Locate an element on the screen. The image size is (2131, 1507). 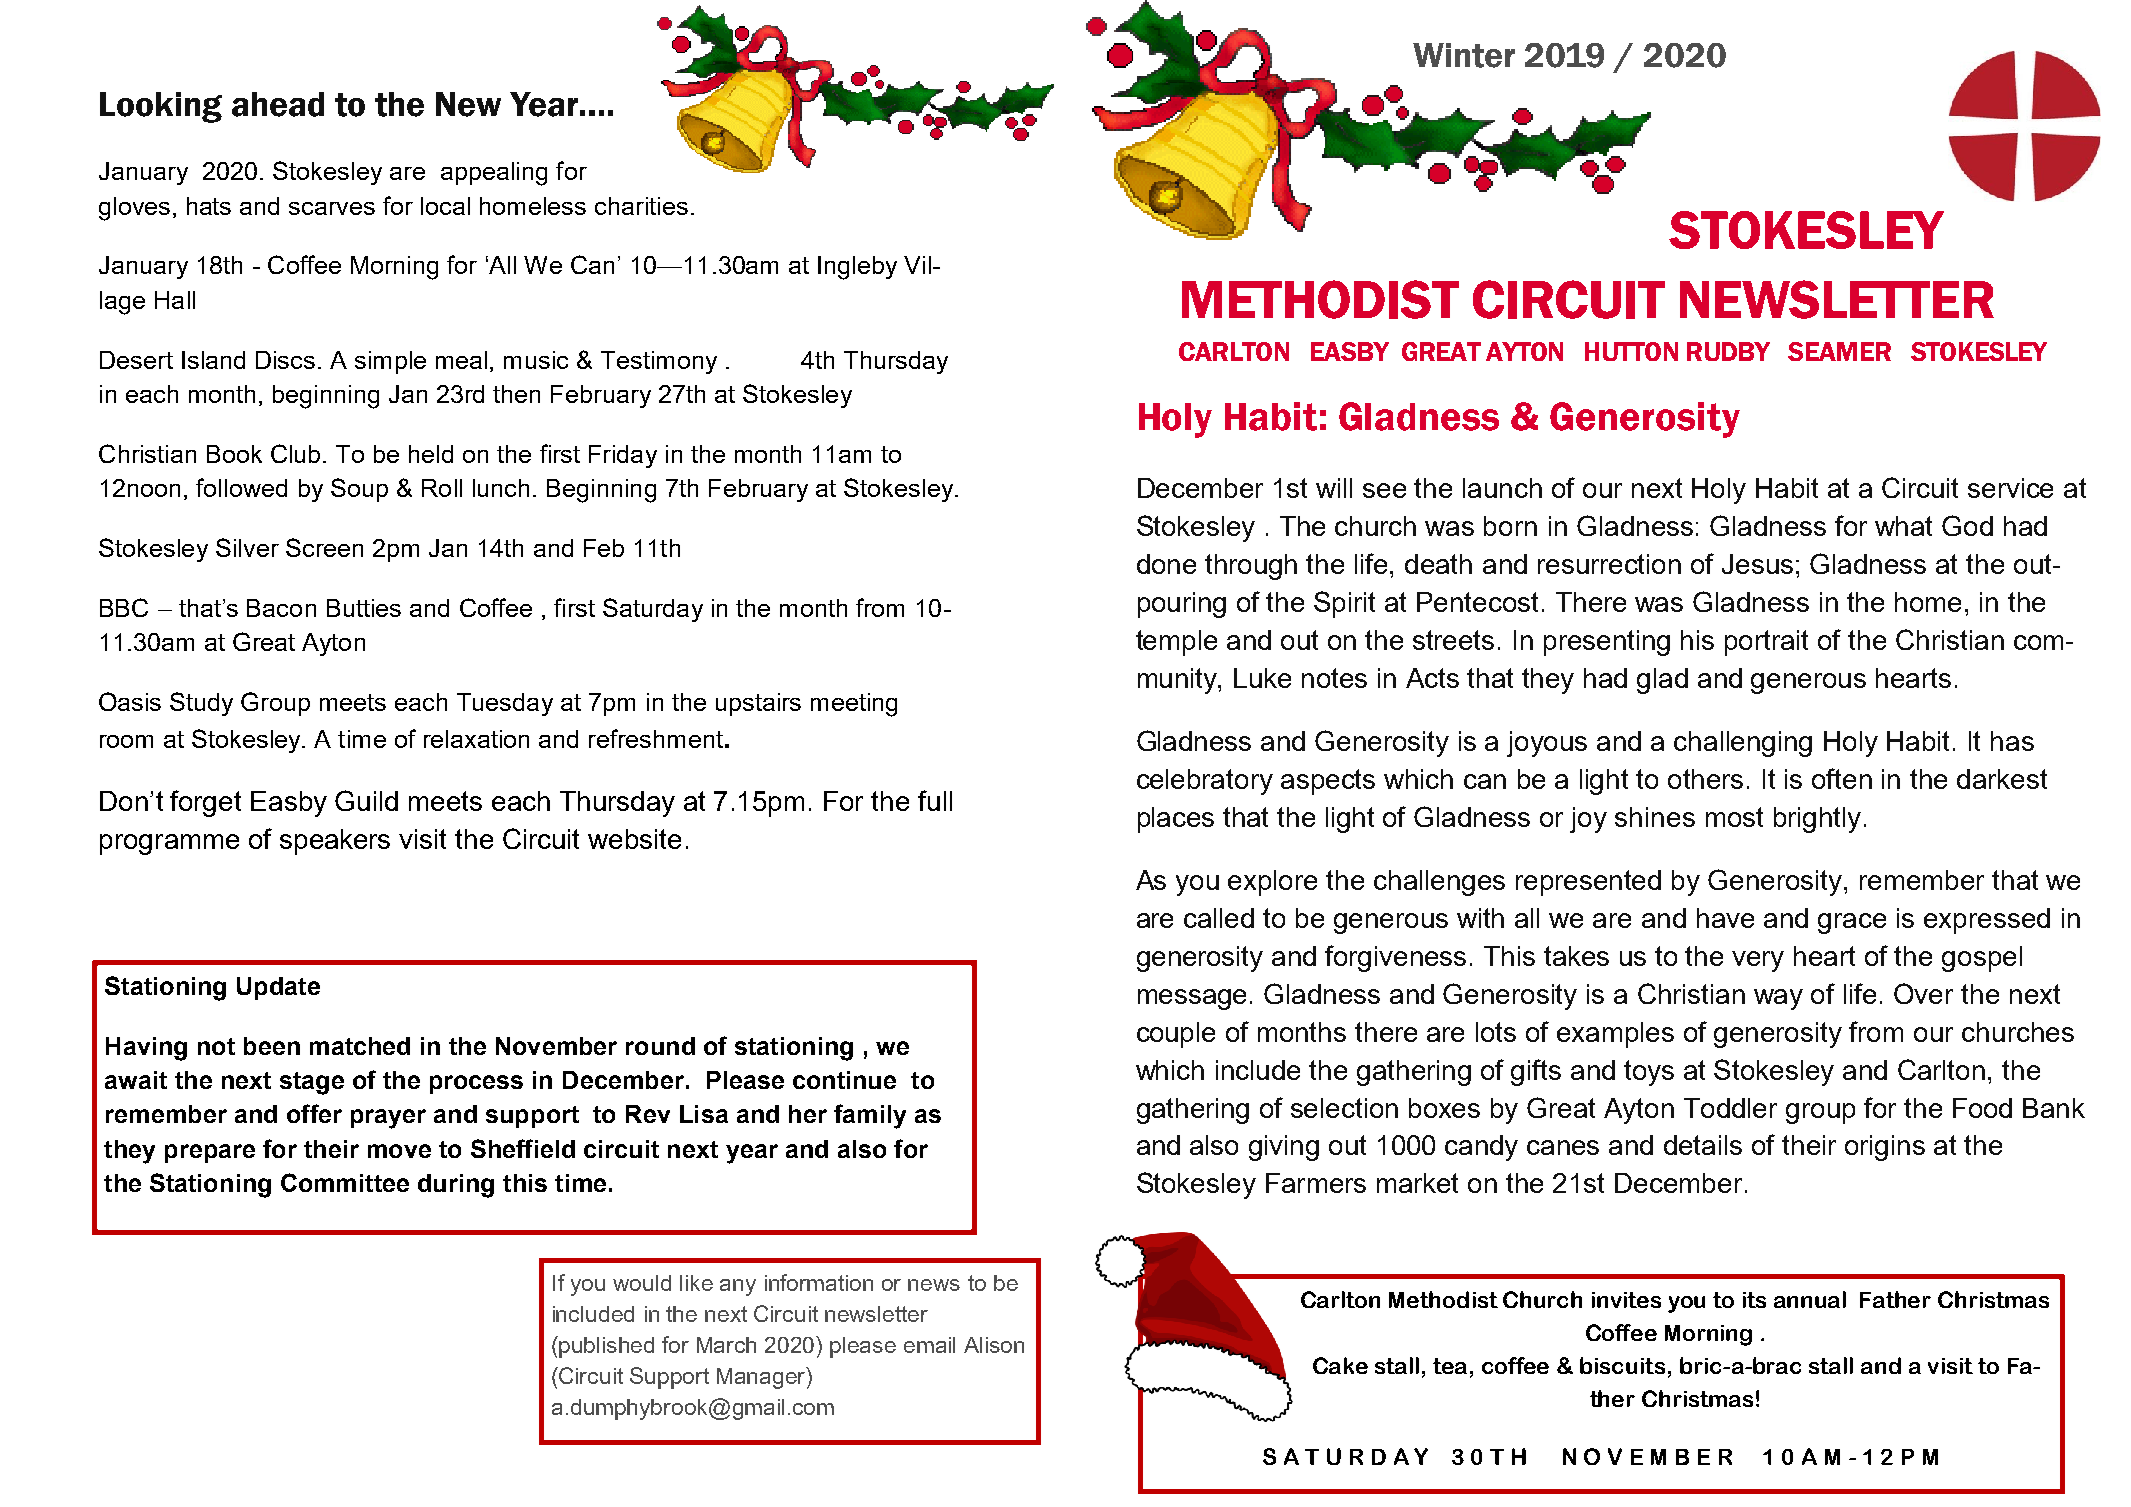
ahead is located at coordinates (278, 104).
